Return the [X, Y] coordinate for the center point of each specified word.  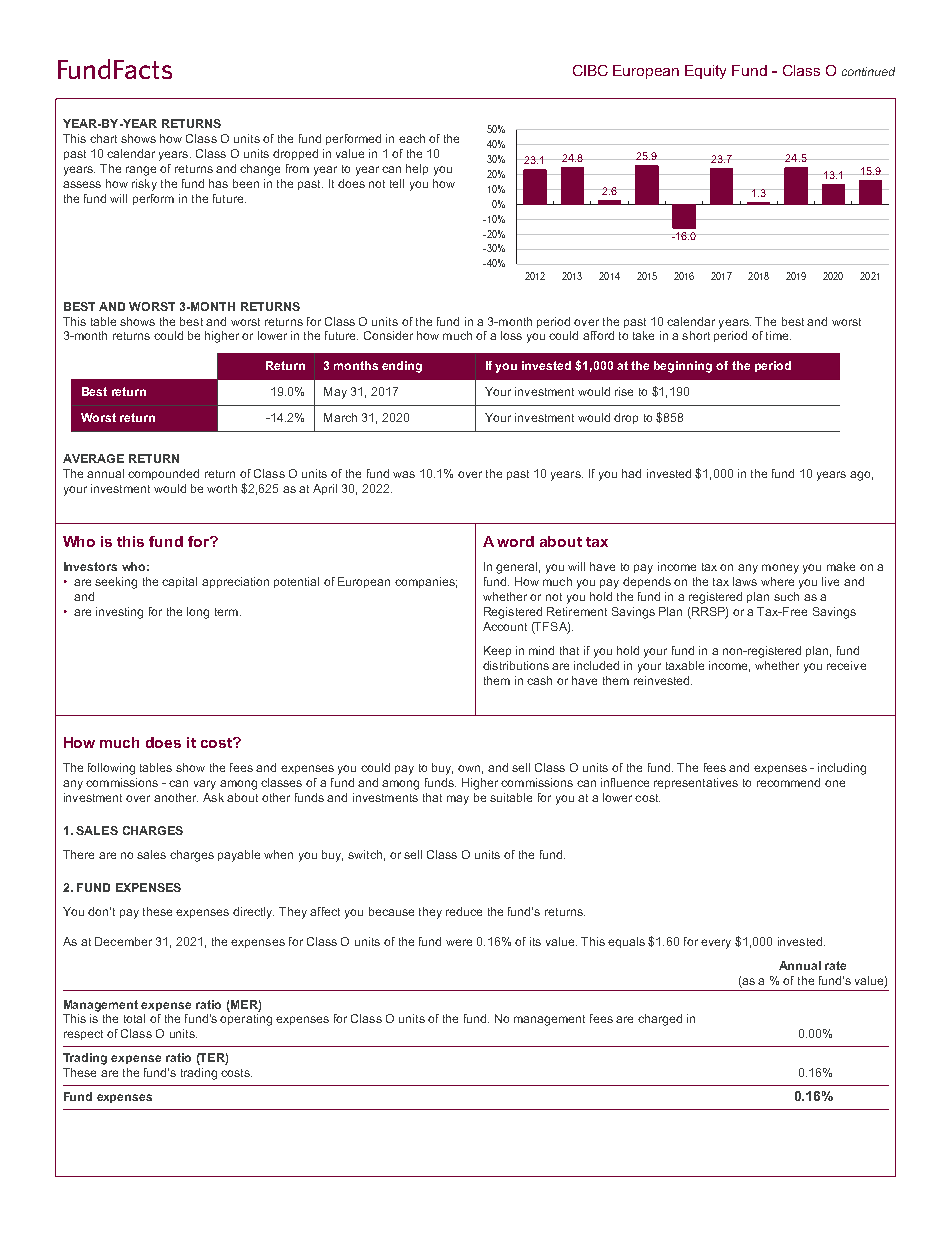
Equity [705, 72]
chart [103, 138]
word [515, 541]
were [459, 942]
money [780, 569]
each [412, 138]
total [134, 1018]
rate [835, 965]
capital [179, 582]
